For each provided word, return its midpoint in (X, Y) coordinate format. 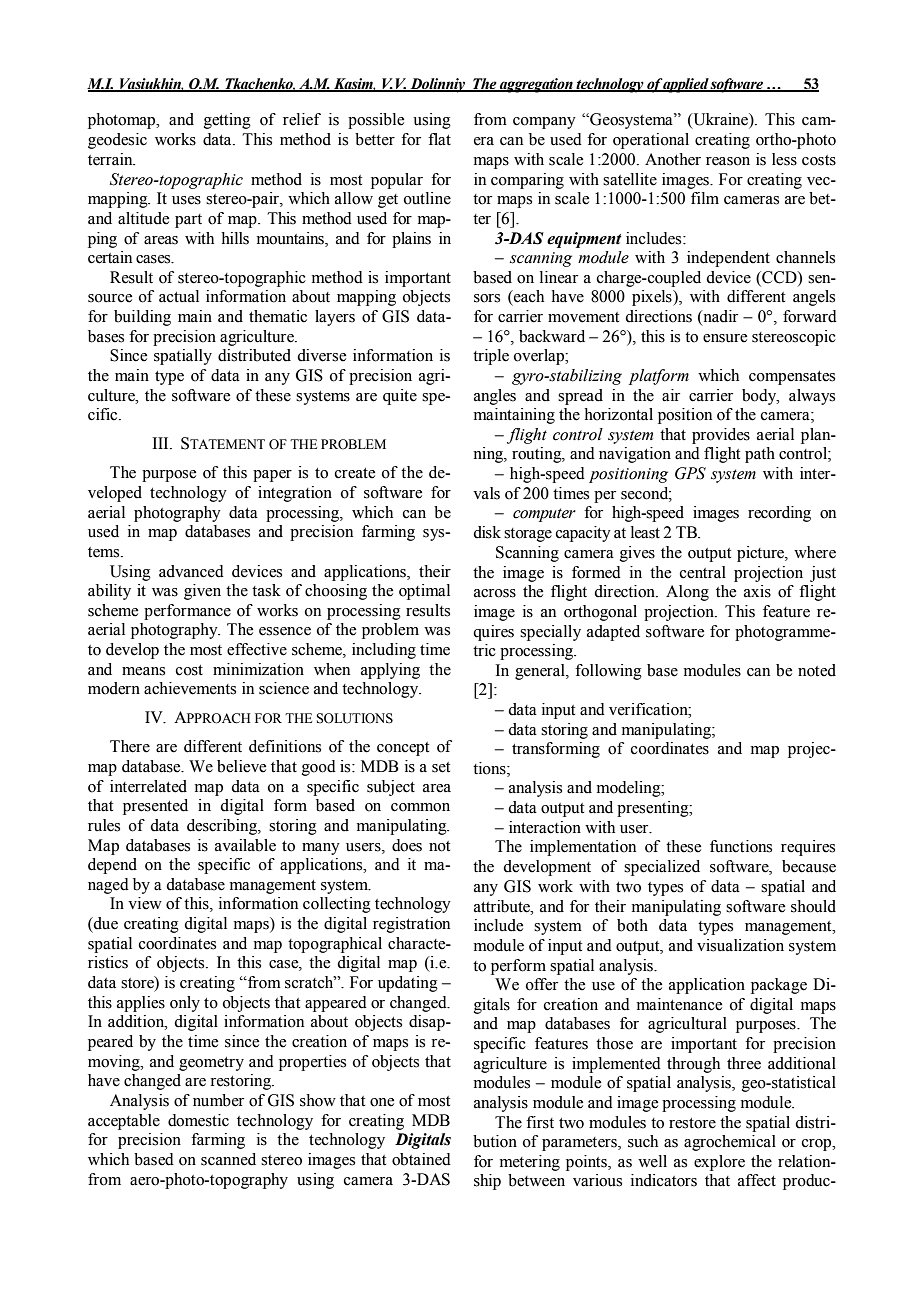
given (202, 592)
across (495, 593)
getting (227, 121)
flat (439, 139)
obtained (421, 1159)
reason (728, 161)
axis (757, 591)
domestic (198, 1120)
